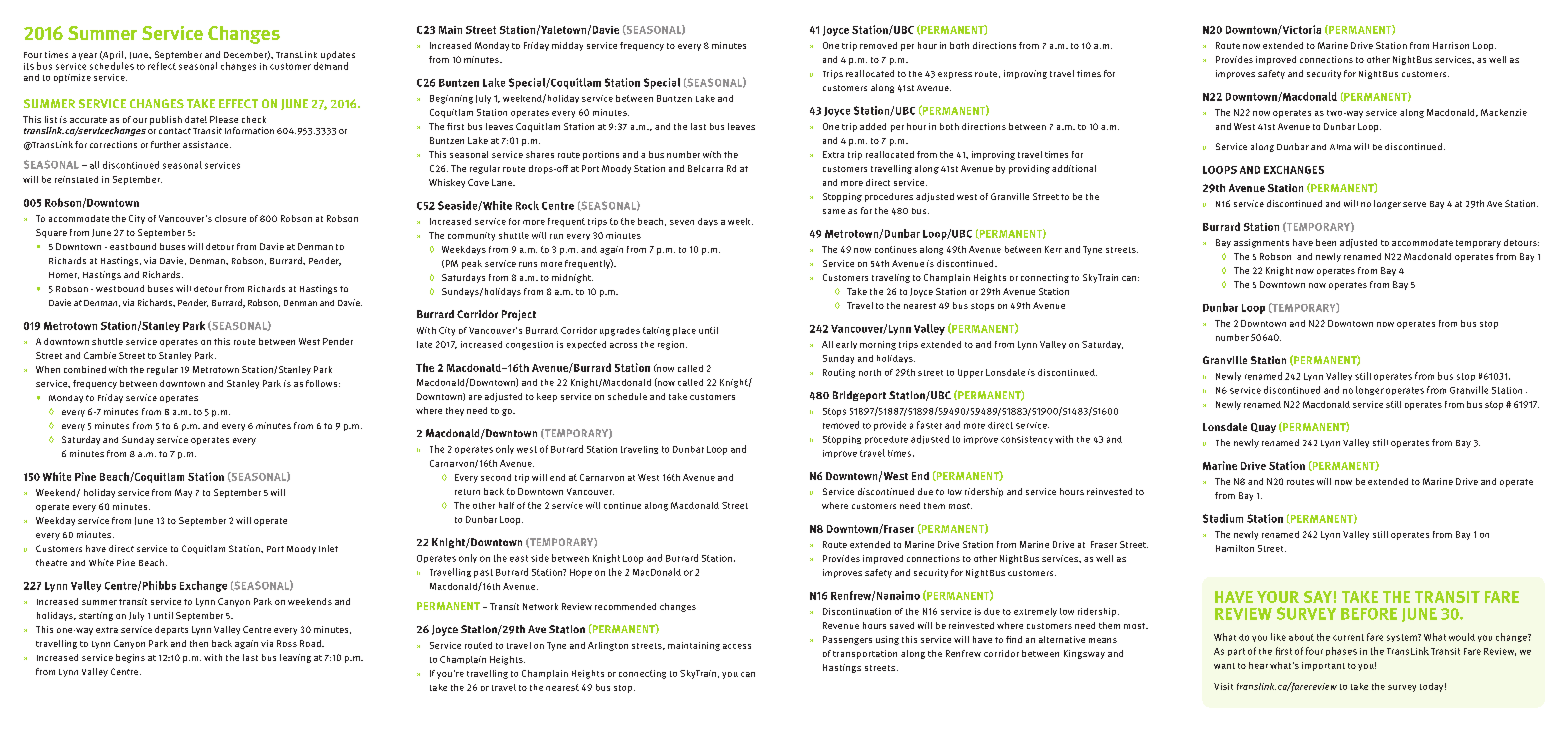  What do you see at coordinates (130, 658) in the screenshot?
I see `begins` at bounding box center [130, 658].
